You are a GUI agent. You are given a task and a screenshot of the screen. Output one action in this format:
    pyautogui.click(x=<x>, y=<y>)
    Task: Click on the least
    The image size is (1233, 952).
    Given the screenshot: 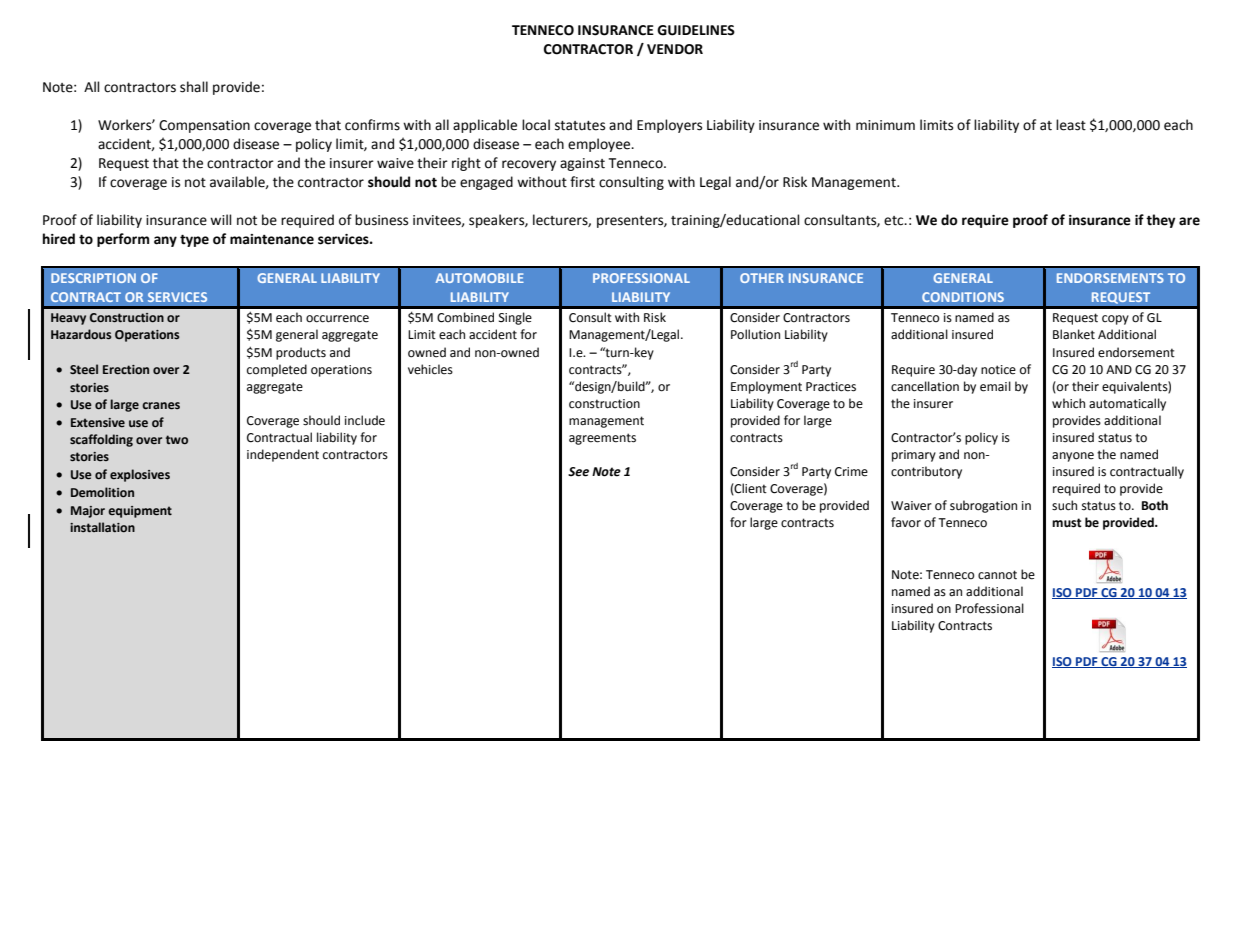 What is the action you would take?
    pyautogui.click(x=1071, y=125)
